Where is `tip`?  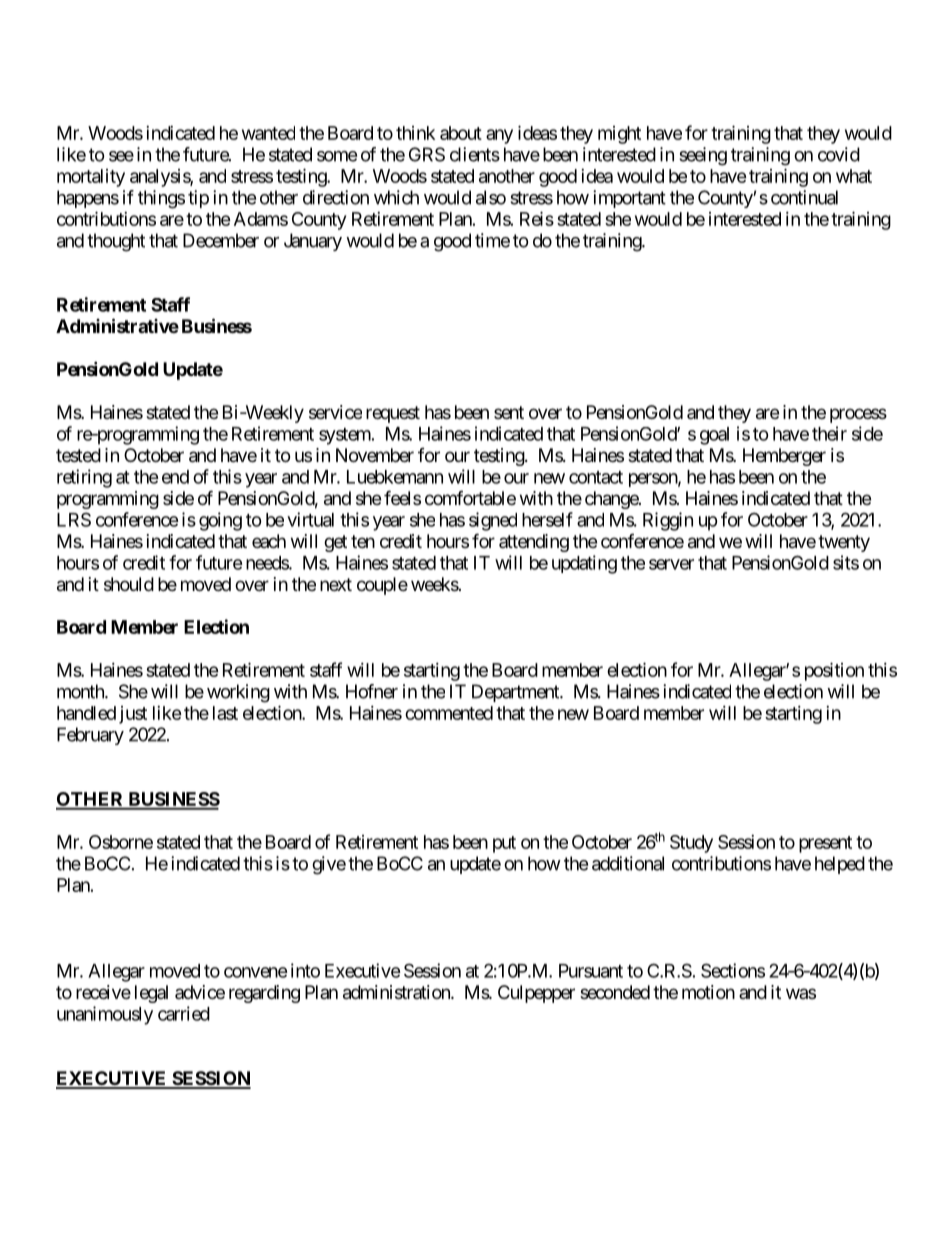 tip is located at coordinates (198, 199).
